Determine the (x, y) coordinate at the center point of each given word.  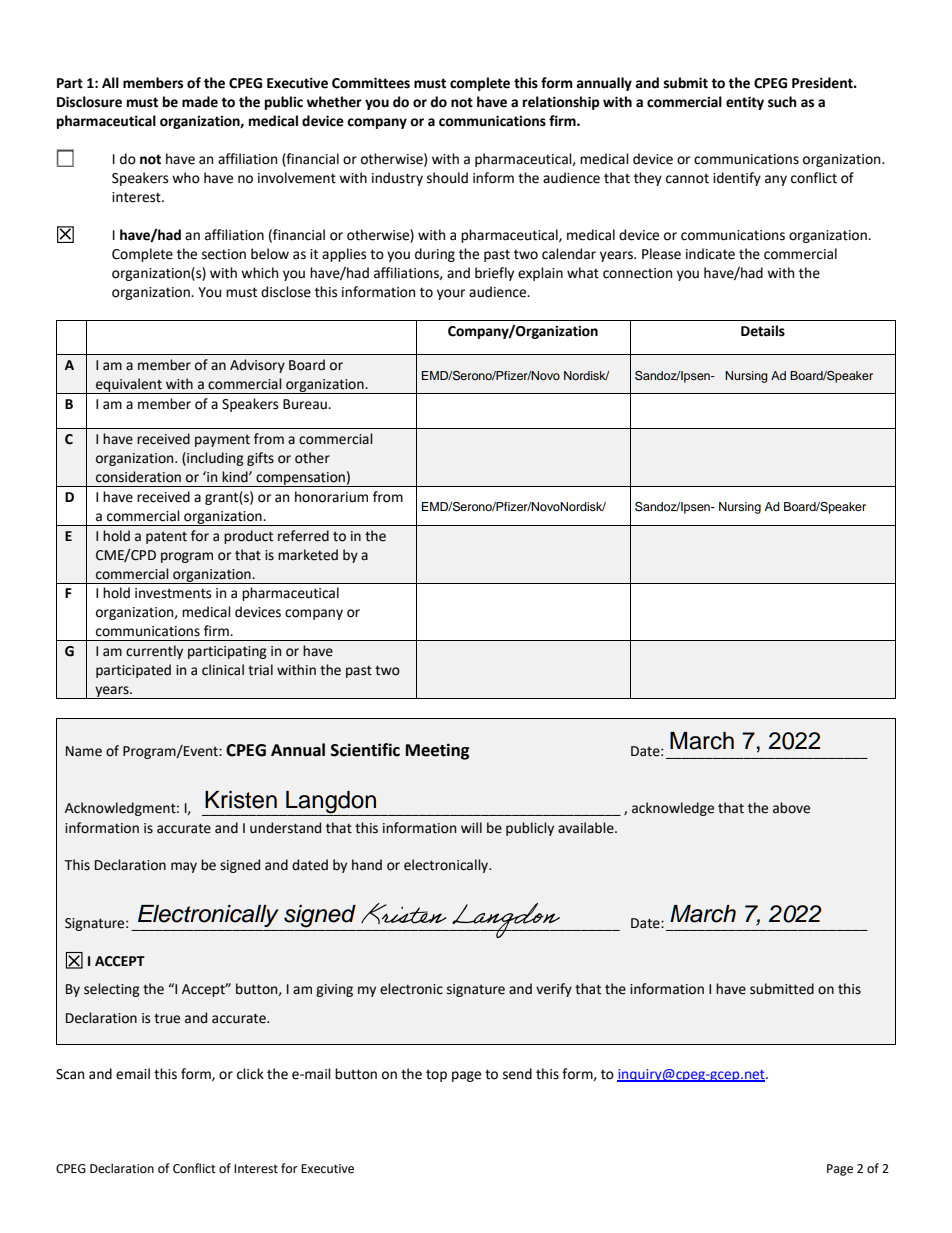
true (167, 1018)
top (436, 1076)
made (200, 102)
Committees (371, 83)
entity (745, 103)
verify (554, 990)
